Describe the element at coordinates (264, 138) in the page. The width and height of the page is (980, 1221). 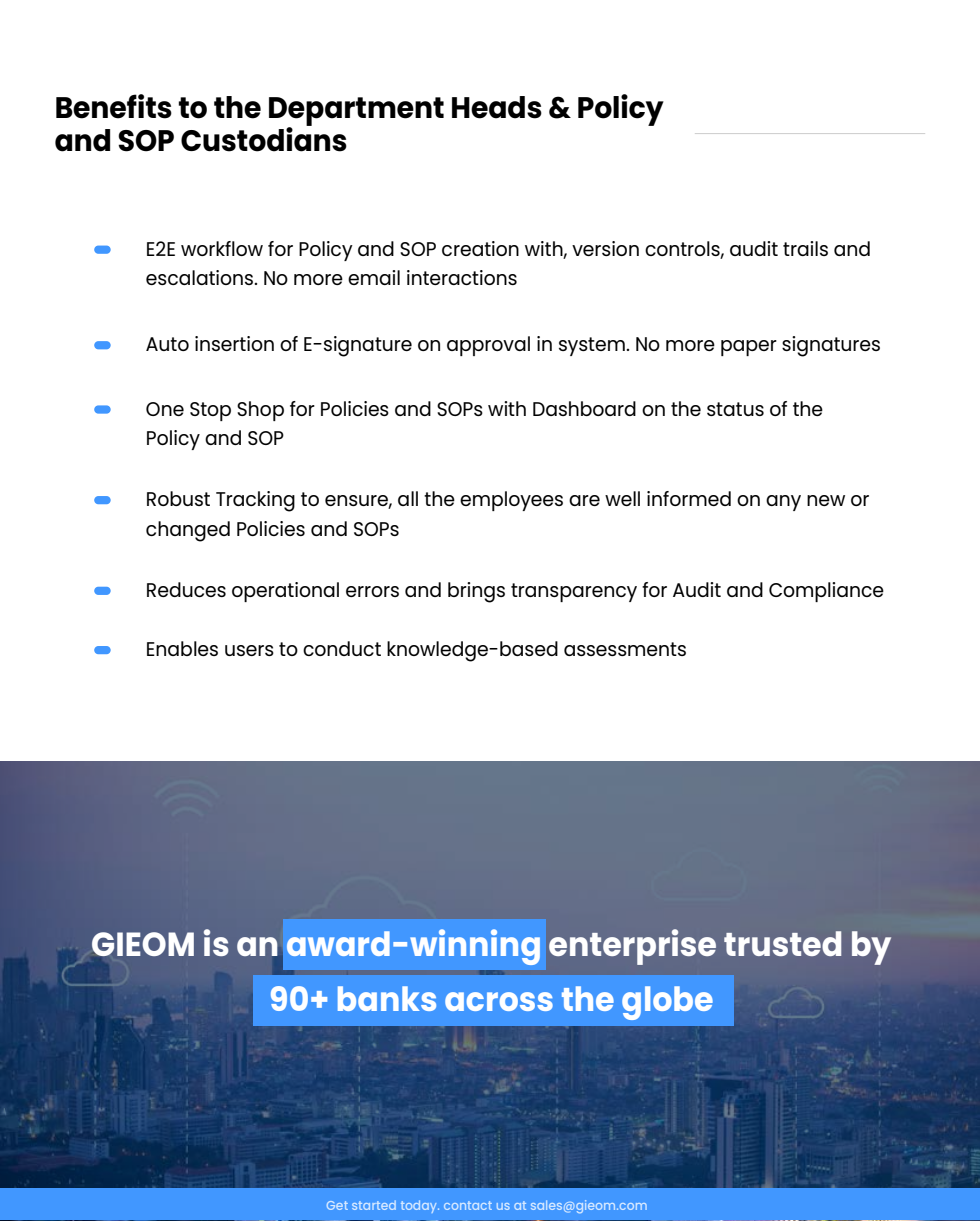
I see `Custodians` at that location.
